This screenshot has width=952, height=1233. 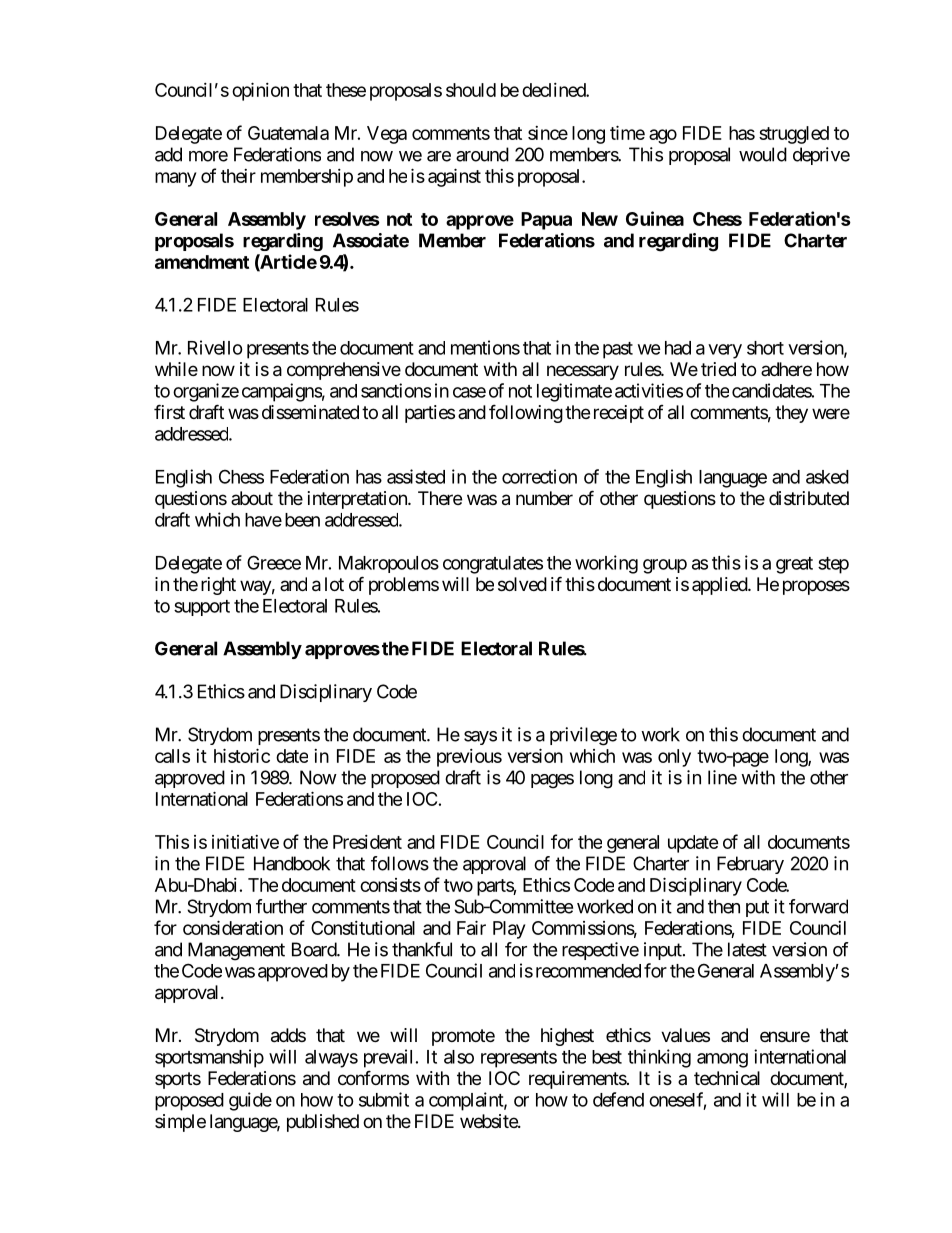 What do you see at coordinates (583, 372) in the screenshot?
I see `necessary` at bounding box center [583, 372].
